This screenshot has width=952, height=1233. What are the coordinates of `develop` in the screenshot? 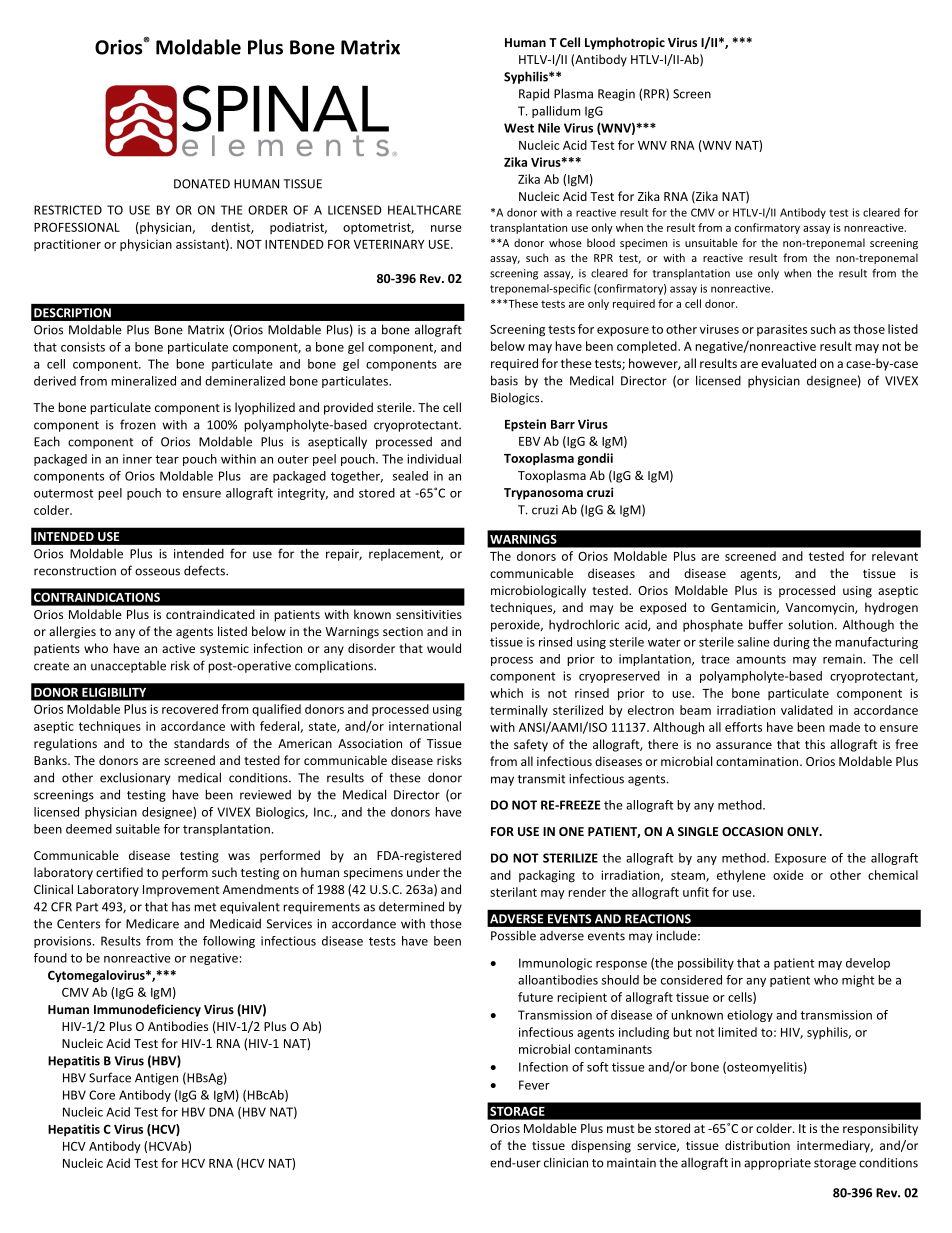 It's located at (868, 964).
